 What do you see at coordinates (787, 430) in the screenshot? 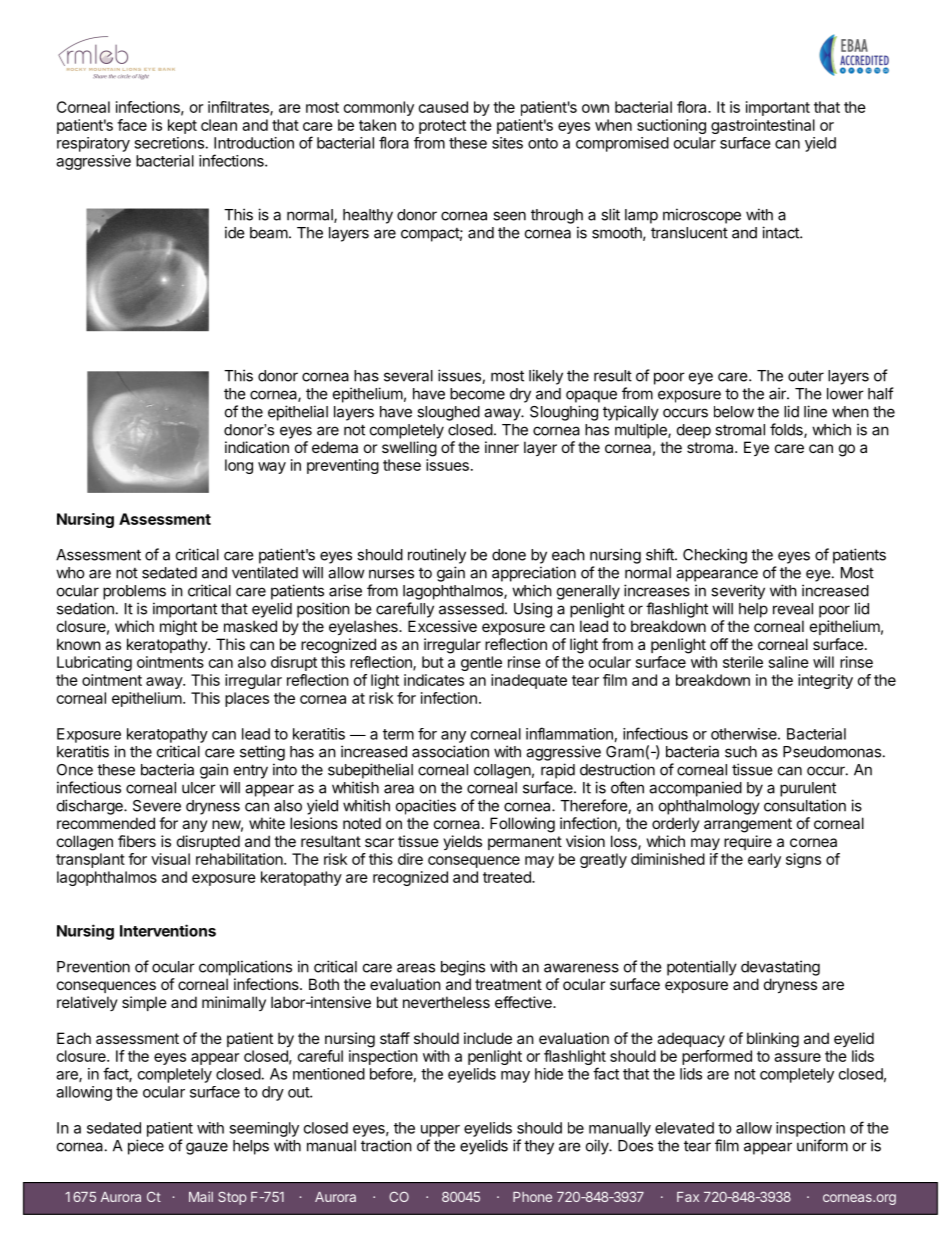
I see `folds` at bounding box center [787, 430].
